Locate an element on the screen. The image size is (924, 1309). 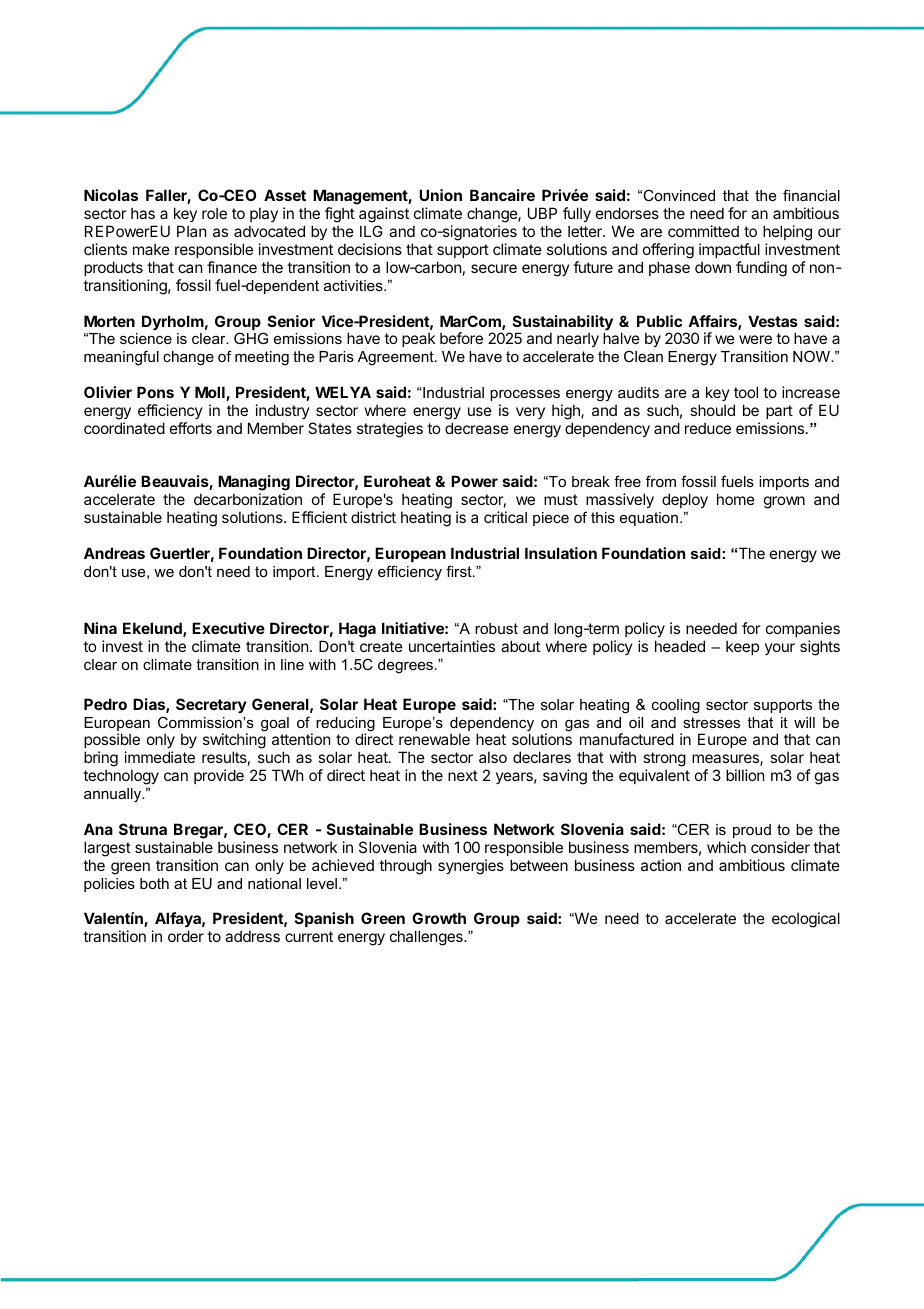
before is located at coordinates (461, 338).
